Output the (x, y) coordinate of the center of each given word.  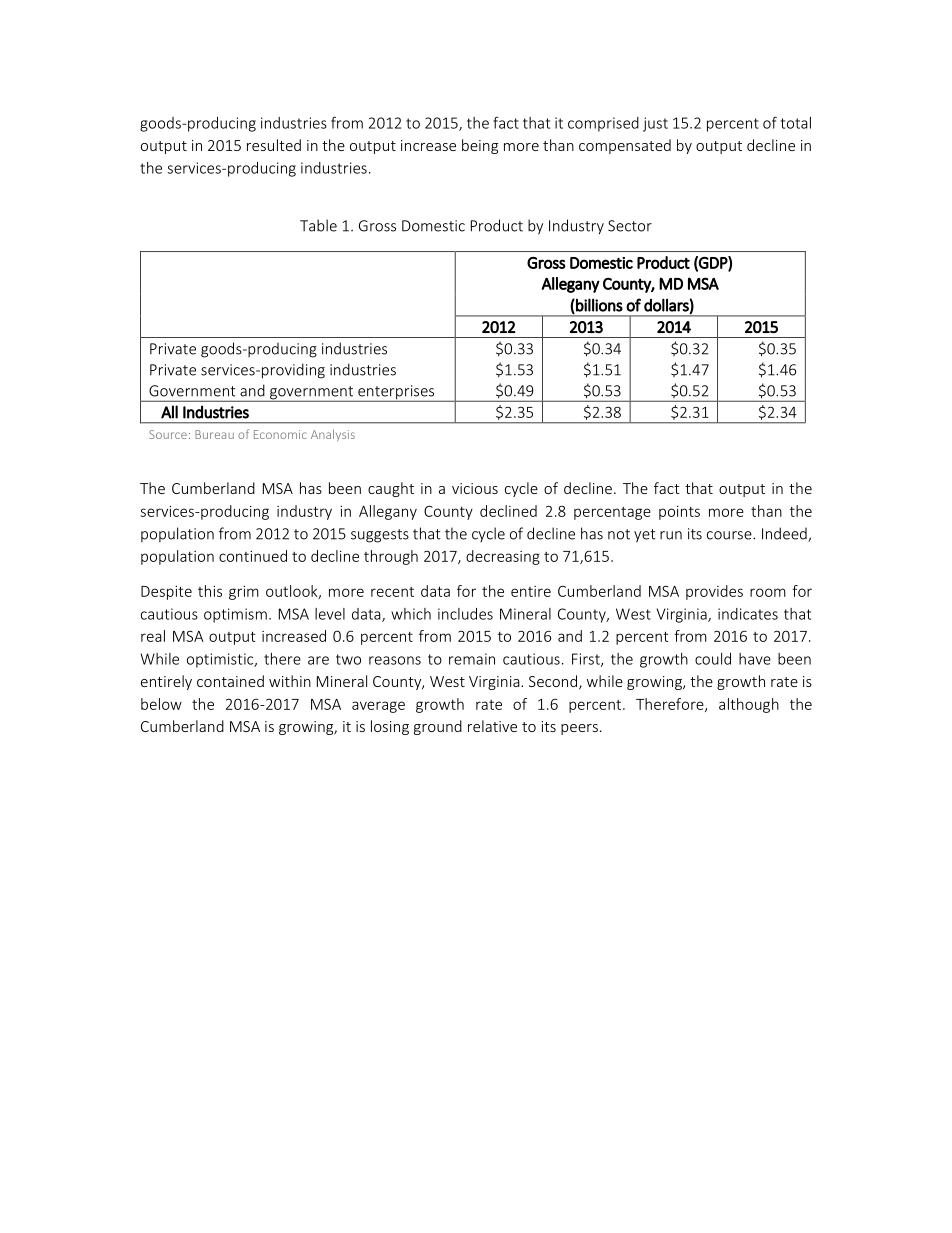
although (749, 705)
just (655, 124)
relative (492, 726)
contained (230, 681)
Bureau (214, 434)
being (480, 146)
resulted (274, 145)
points (679, 513)
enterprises (396, 393)
